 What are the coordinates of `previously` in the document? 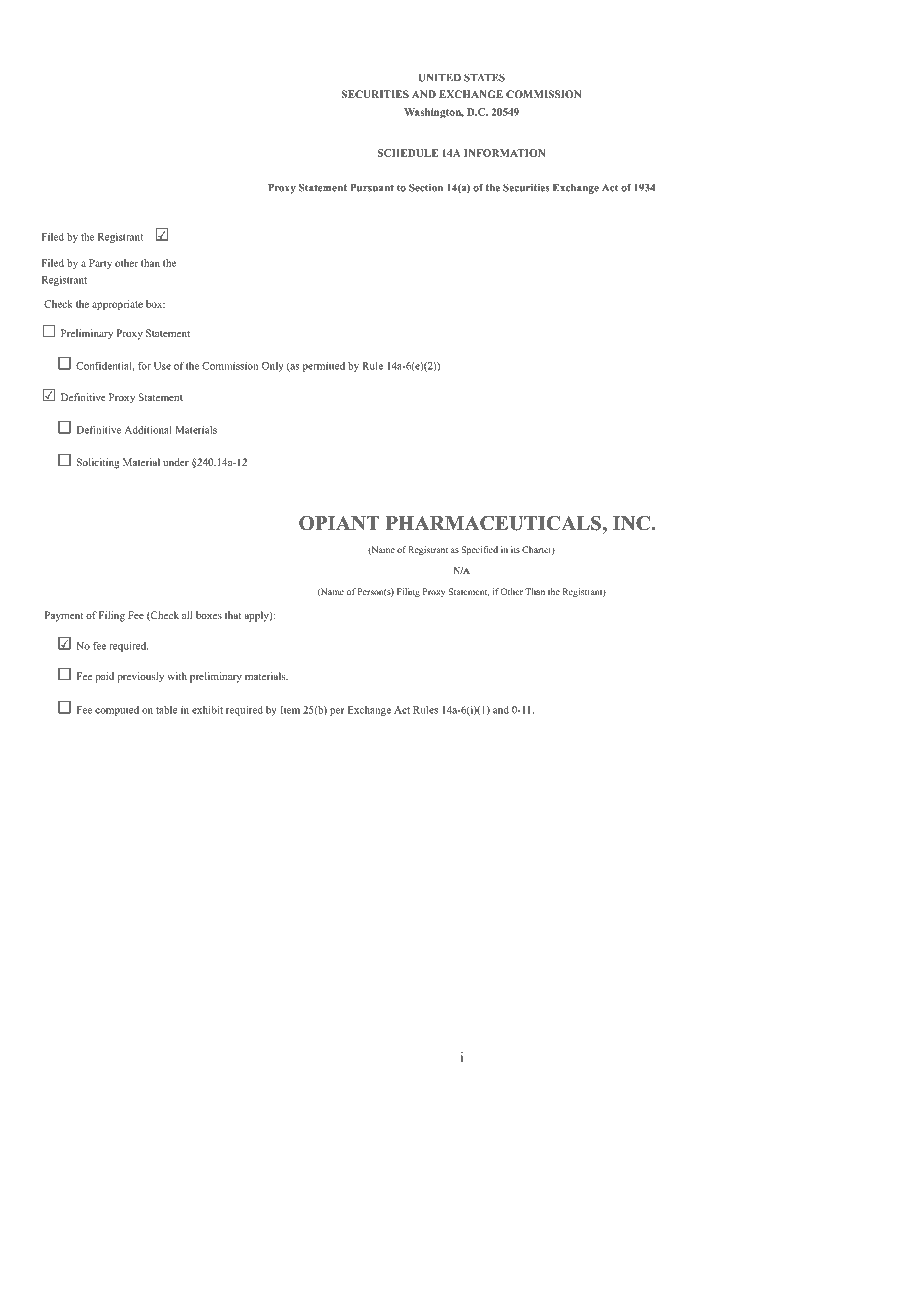 It's located at (140, 677).
